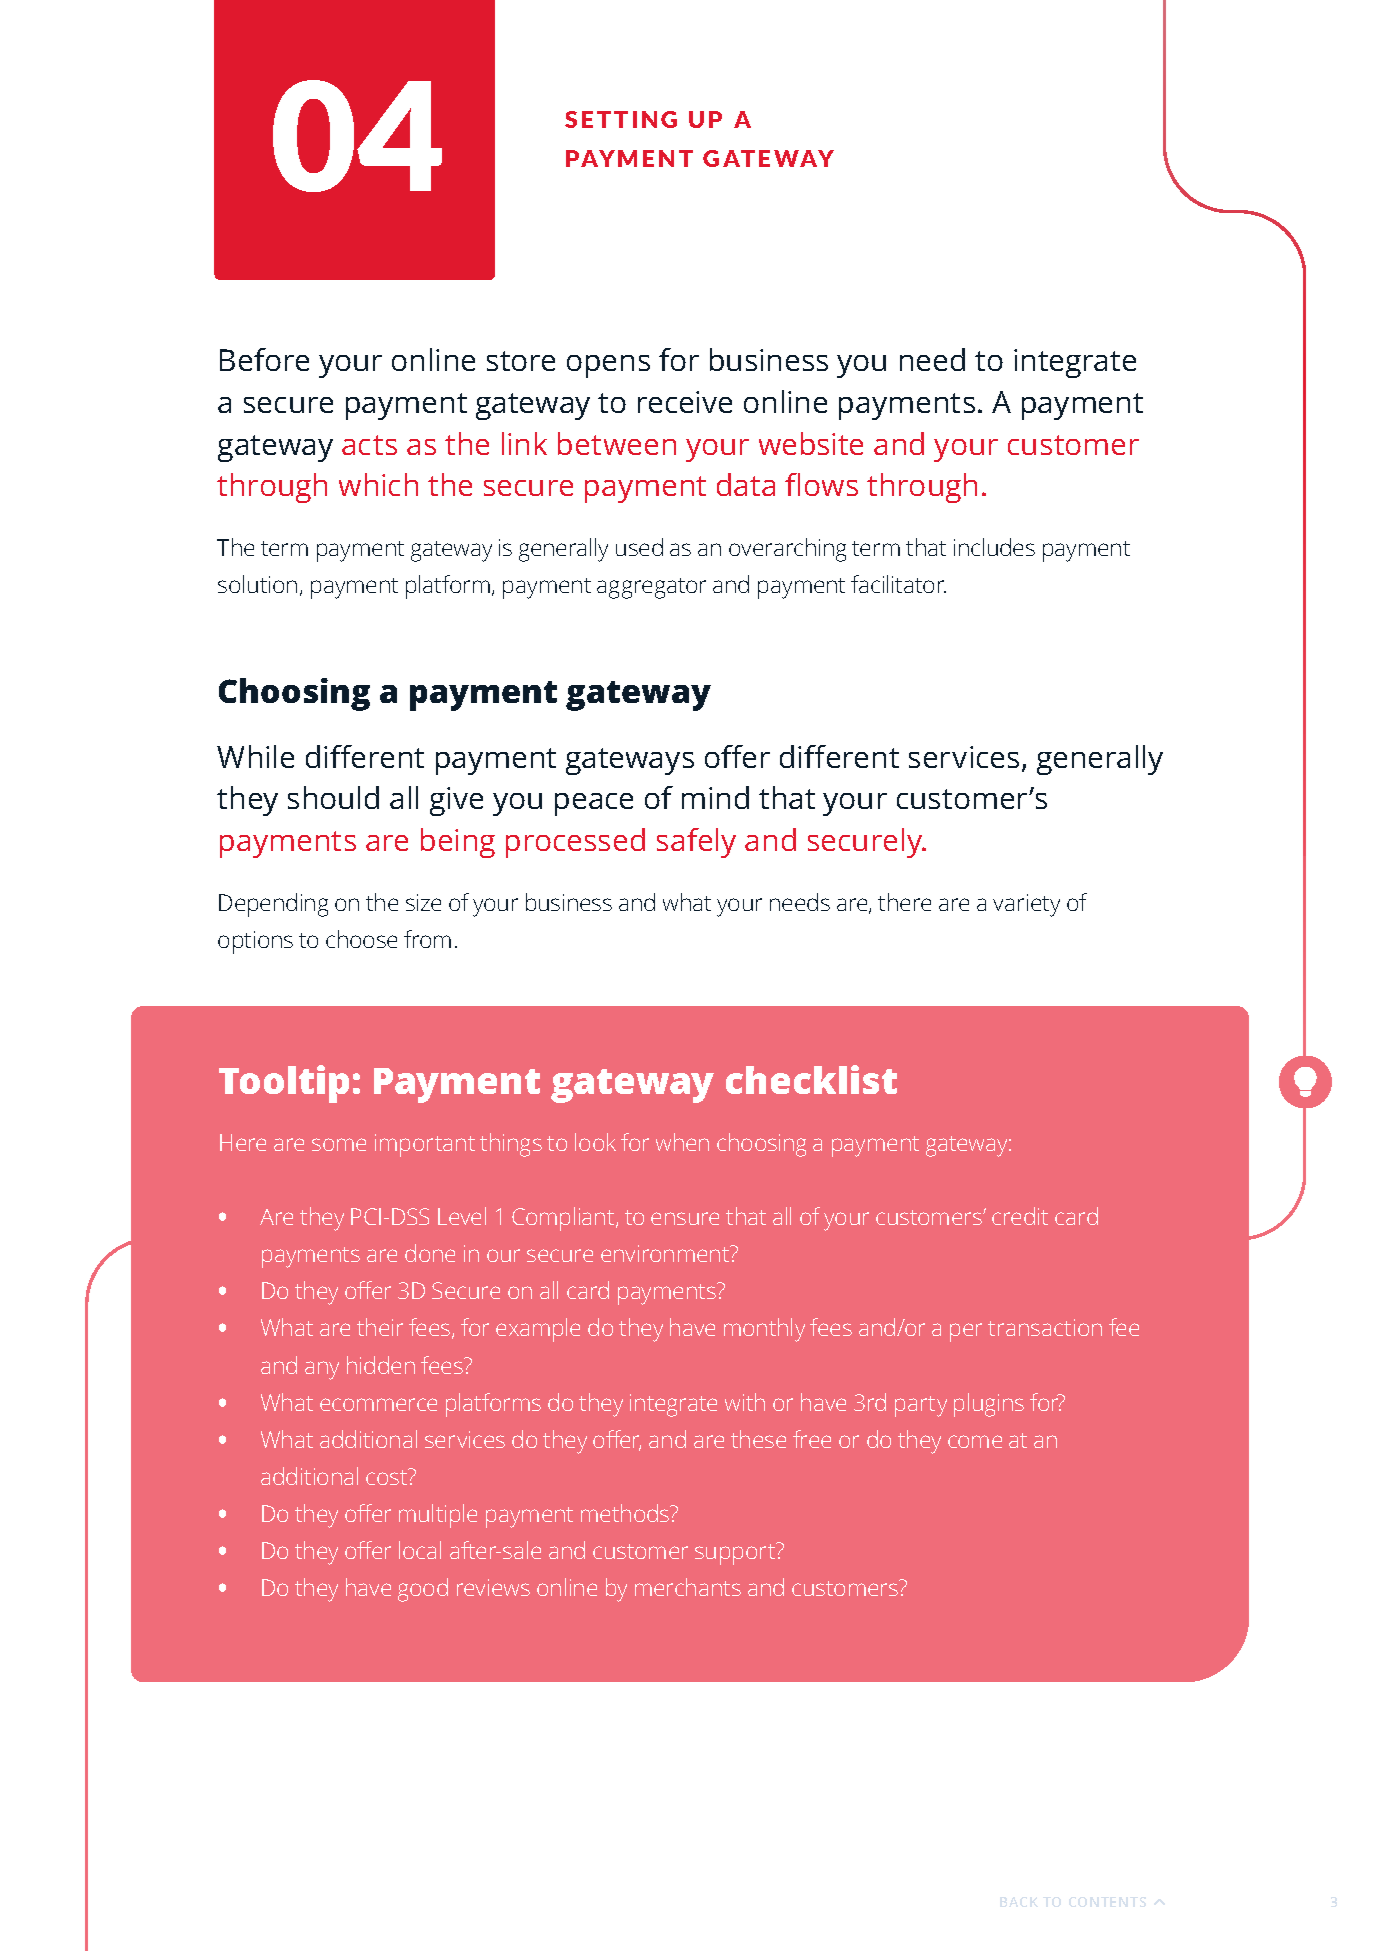 This image has height=1952, width=1380. I want to click on website, so click(811, 443).
